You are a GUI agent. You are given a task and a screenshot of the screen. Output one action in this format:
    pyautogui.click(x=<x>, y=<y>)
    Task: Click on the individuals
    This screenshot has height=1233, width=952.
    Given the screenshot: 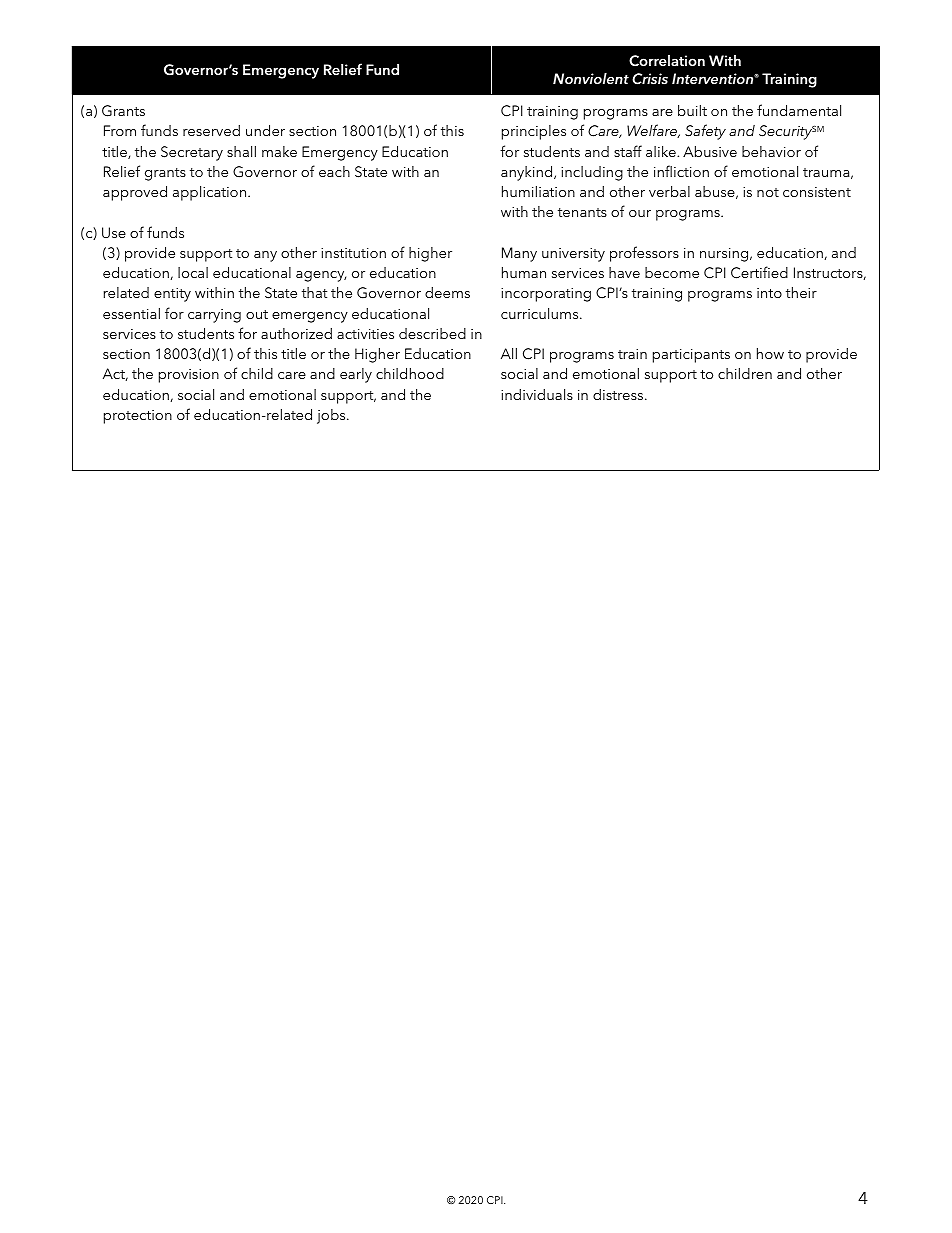 What is the action you would take?
    pyautogui.click(x=537, y=394)
